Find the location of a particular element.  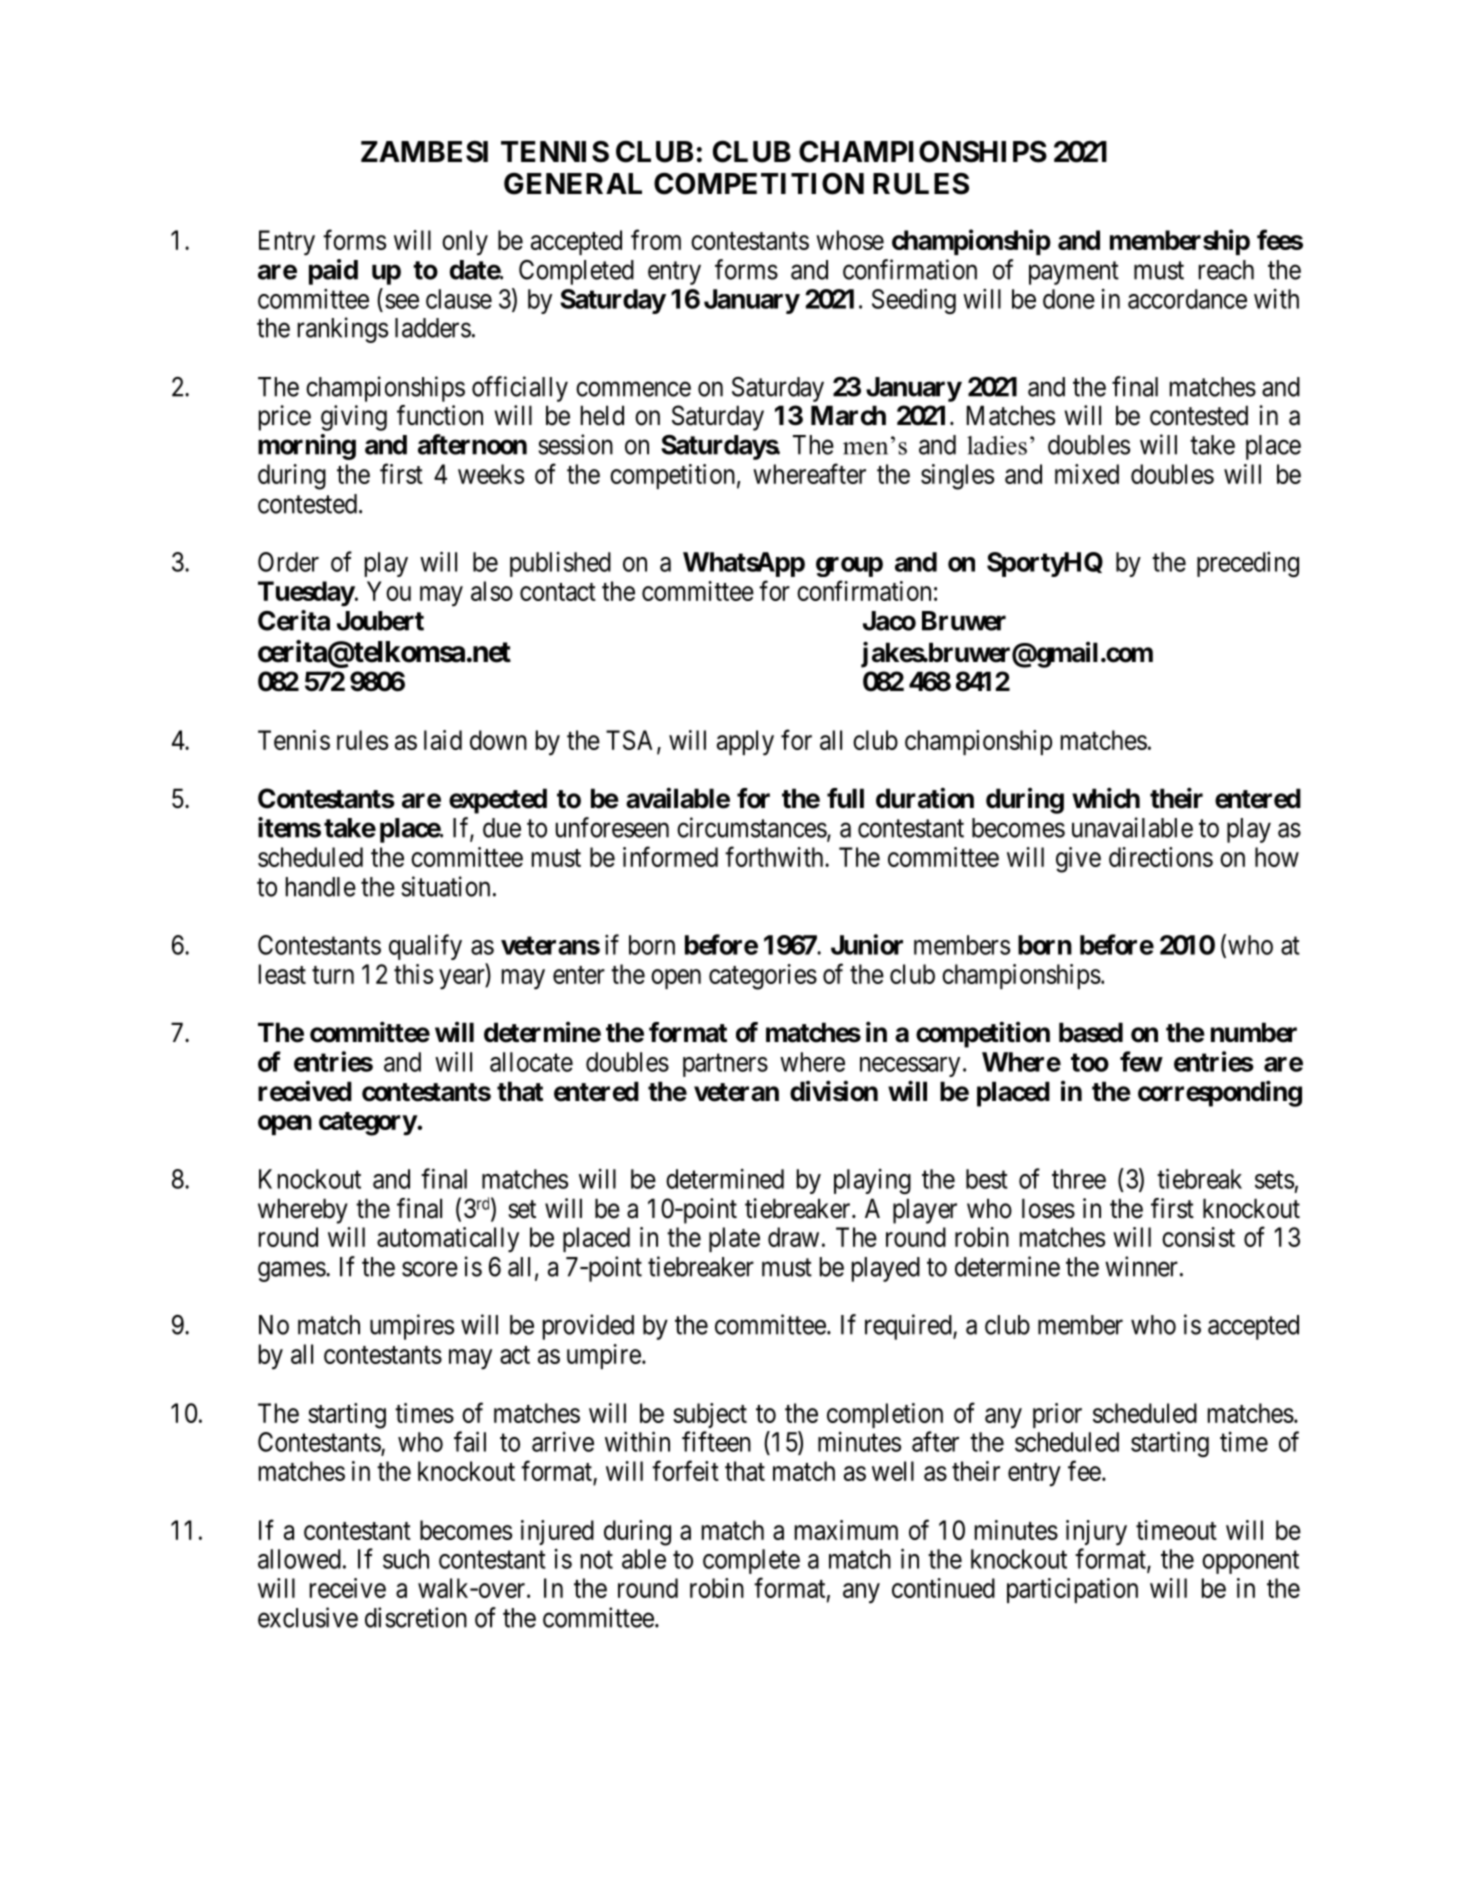

such is located at coordinates (406, 1559).
